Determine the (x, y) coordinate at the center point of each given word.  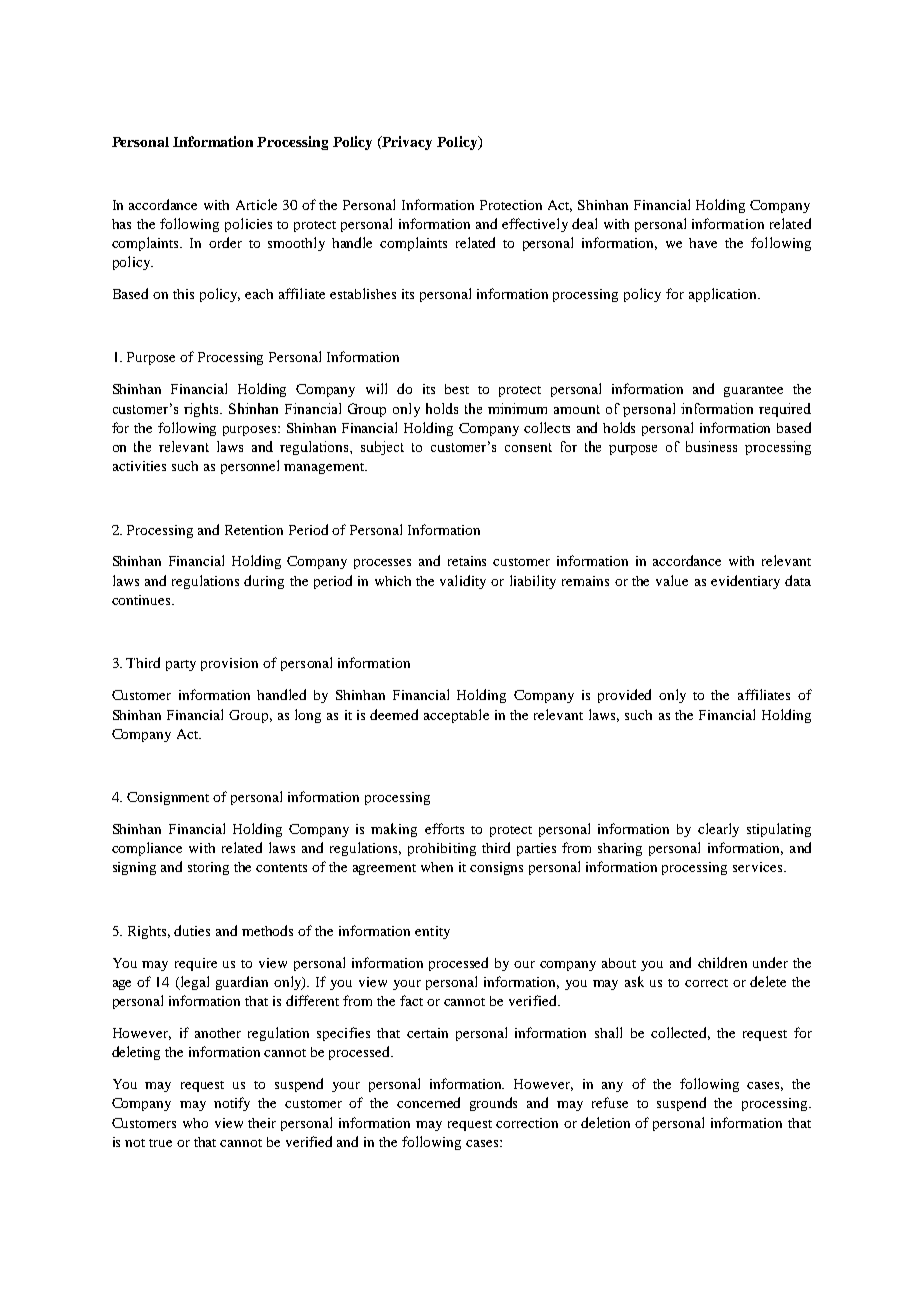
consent (528, 447)
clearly (718, 830)
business (711, 446)
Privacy (406, 143)
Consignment (168, 798)
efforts (444, 828)
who (195, 1123)
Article (256, 204)
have (703, 243)
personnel (250, 467)
